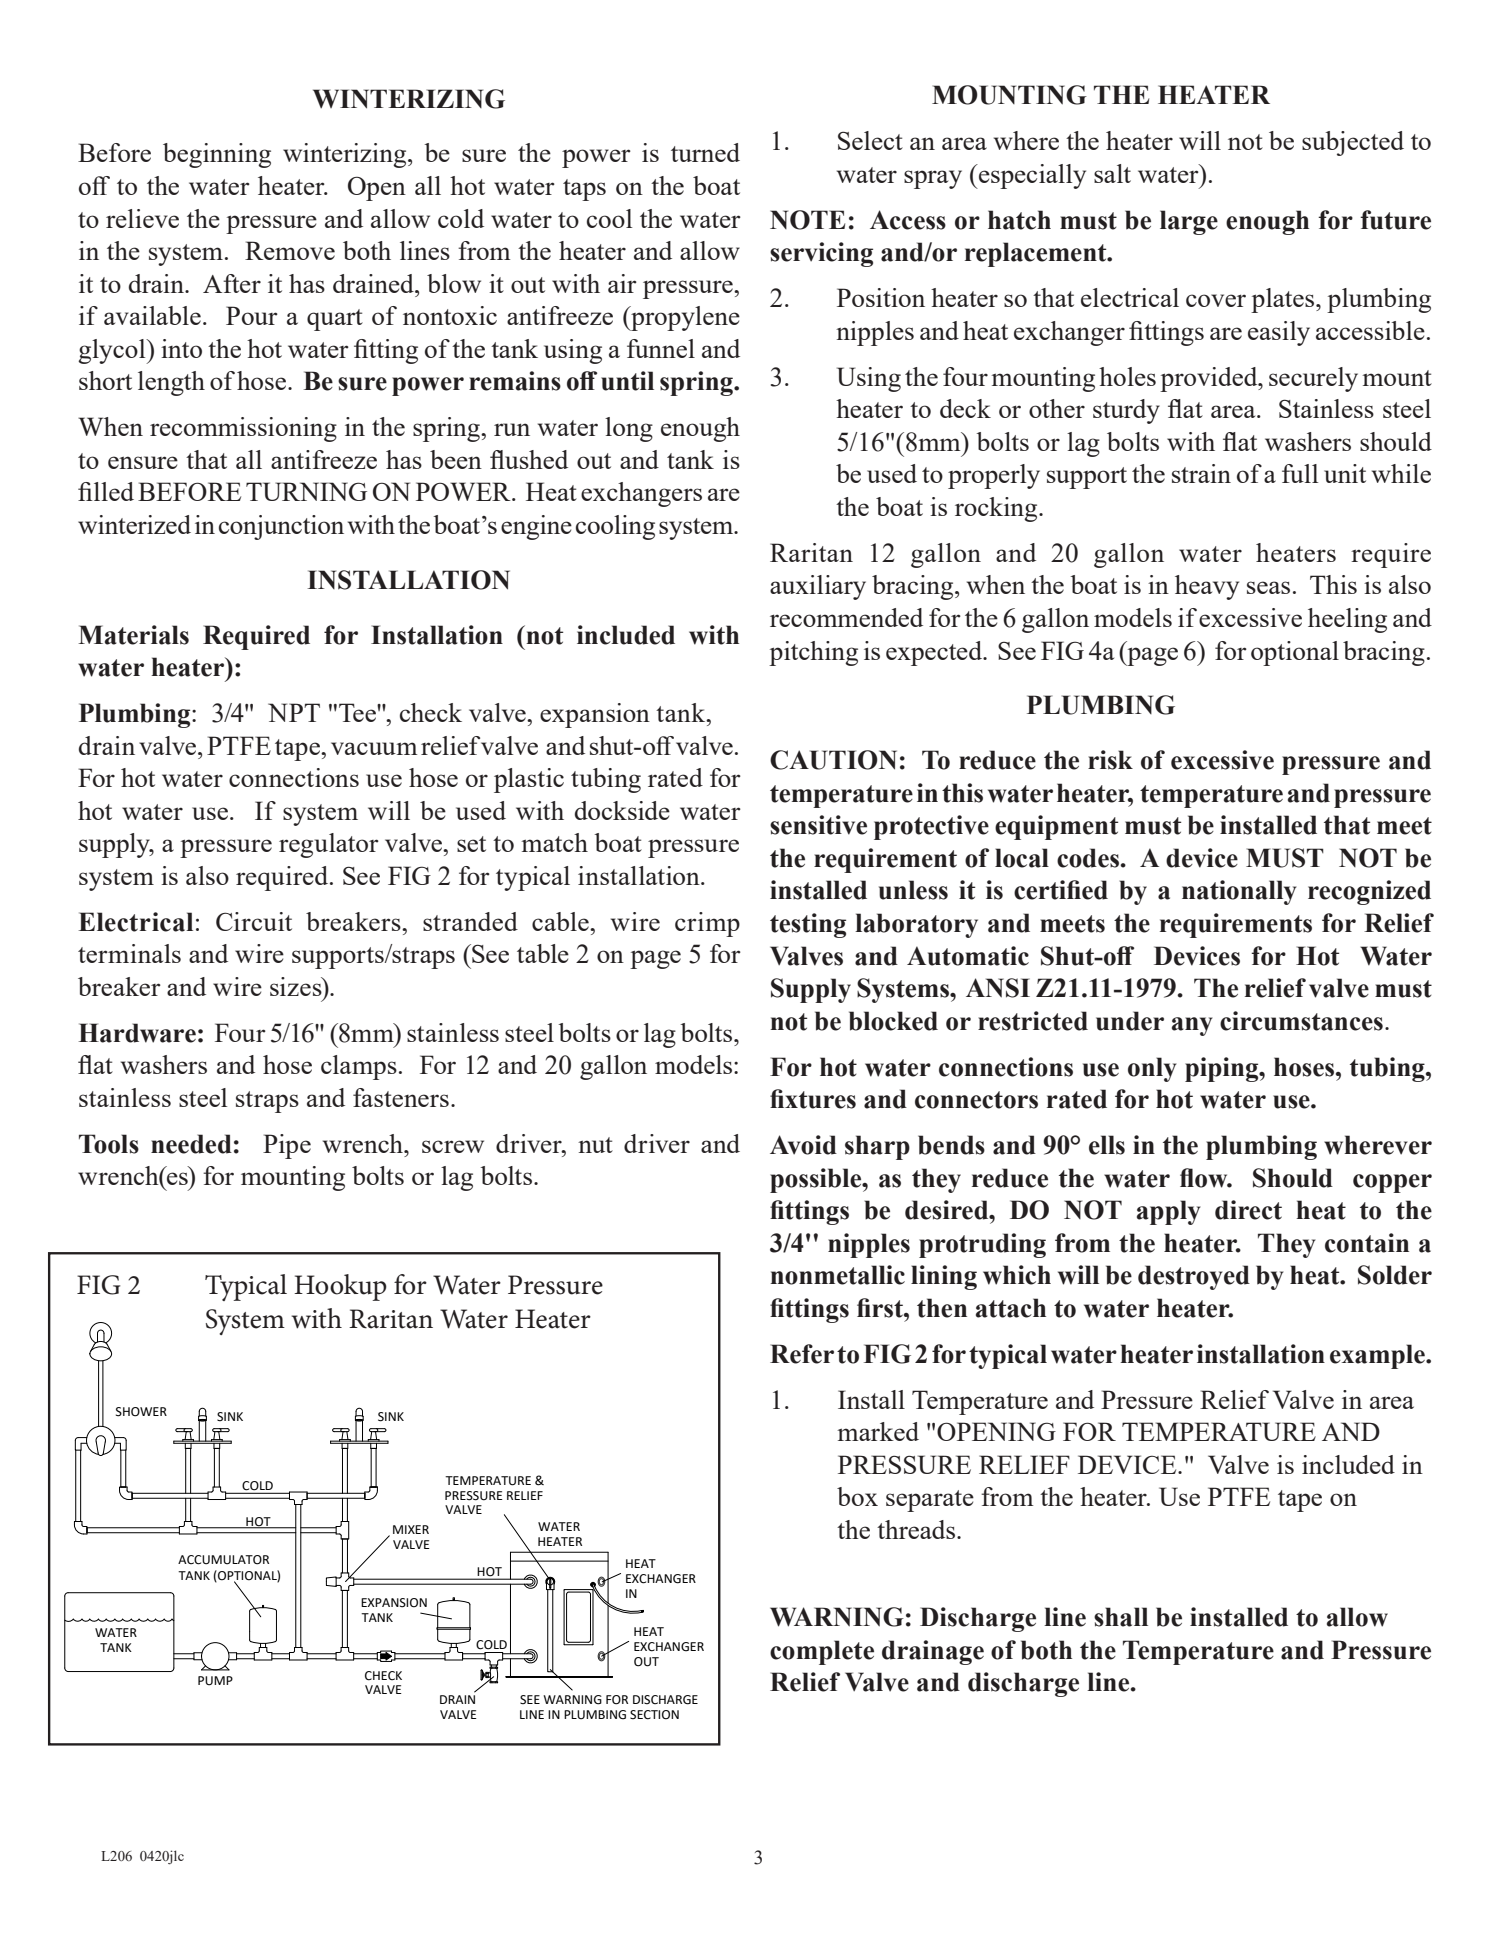 This document has width=1510, height=1954. What do you see at coordinates (254, 921) in the document?
I see `Circuit` at bounding box center [254, 921].
